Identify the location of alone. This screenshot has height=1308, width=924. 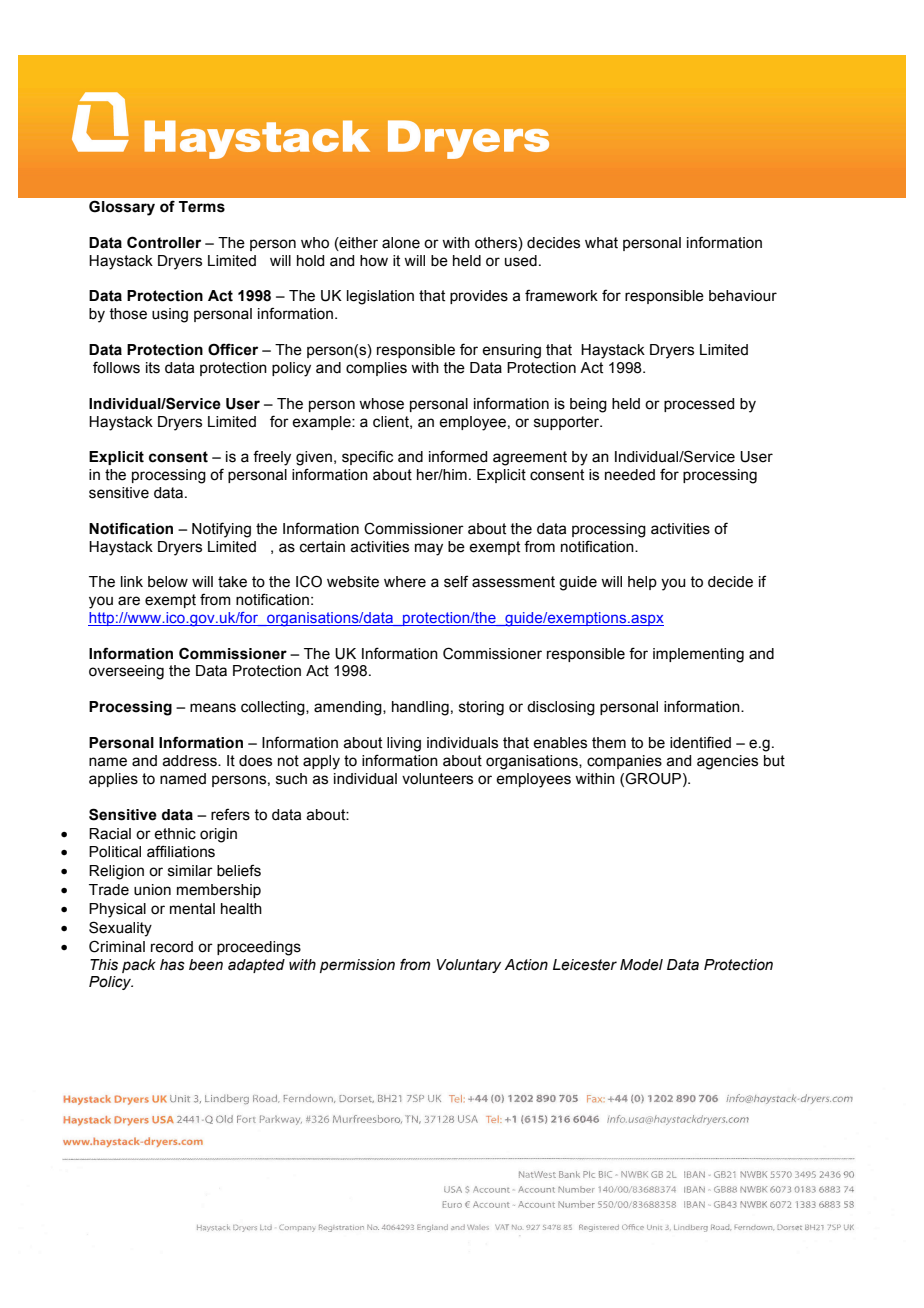
(401, 243).
